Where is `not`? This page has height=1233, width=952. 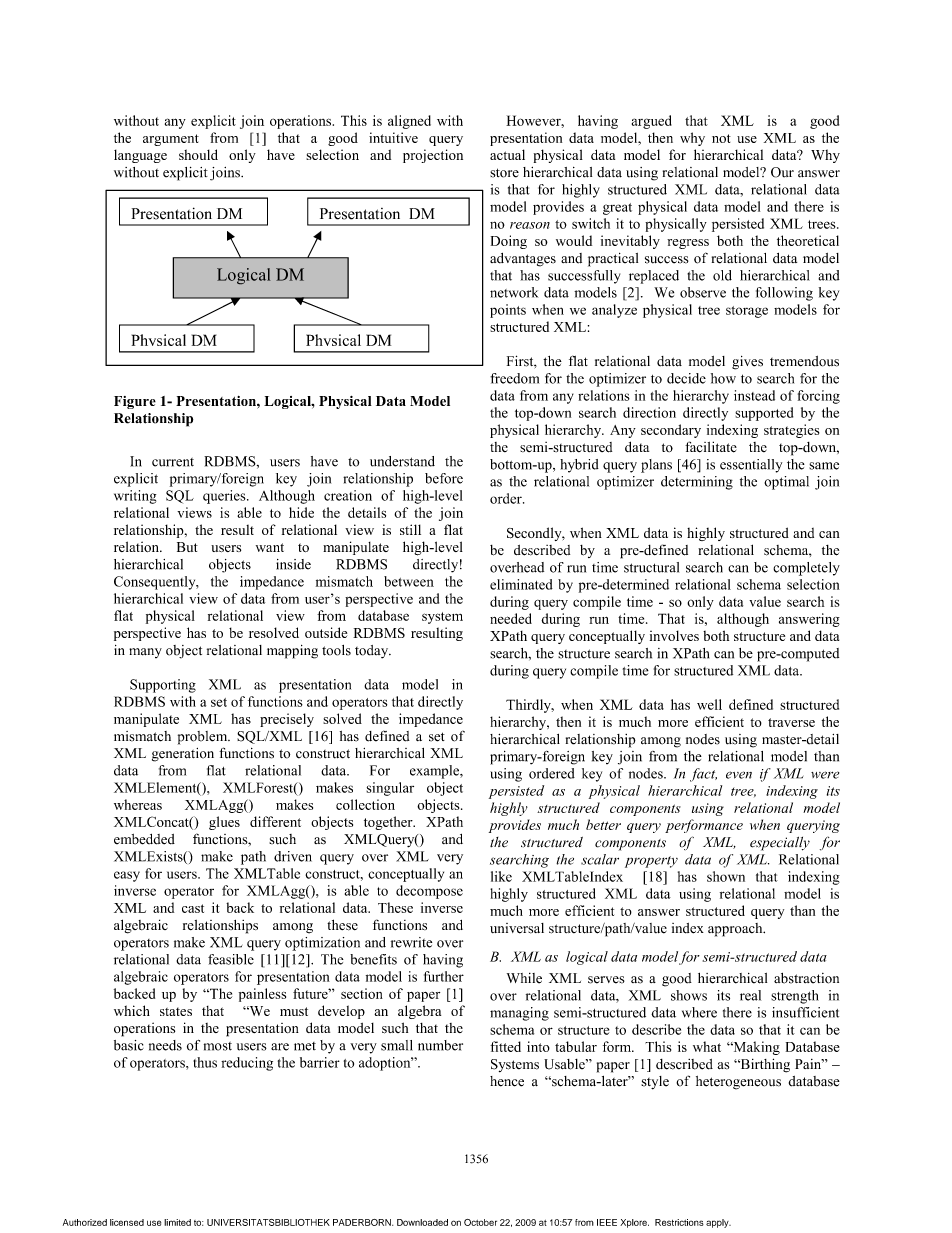 not is located at coordinates (721, 138).
